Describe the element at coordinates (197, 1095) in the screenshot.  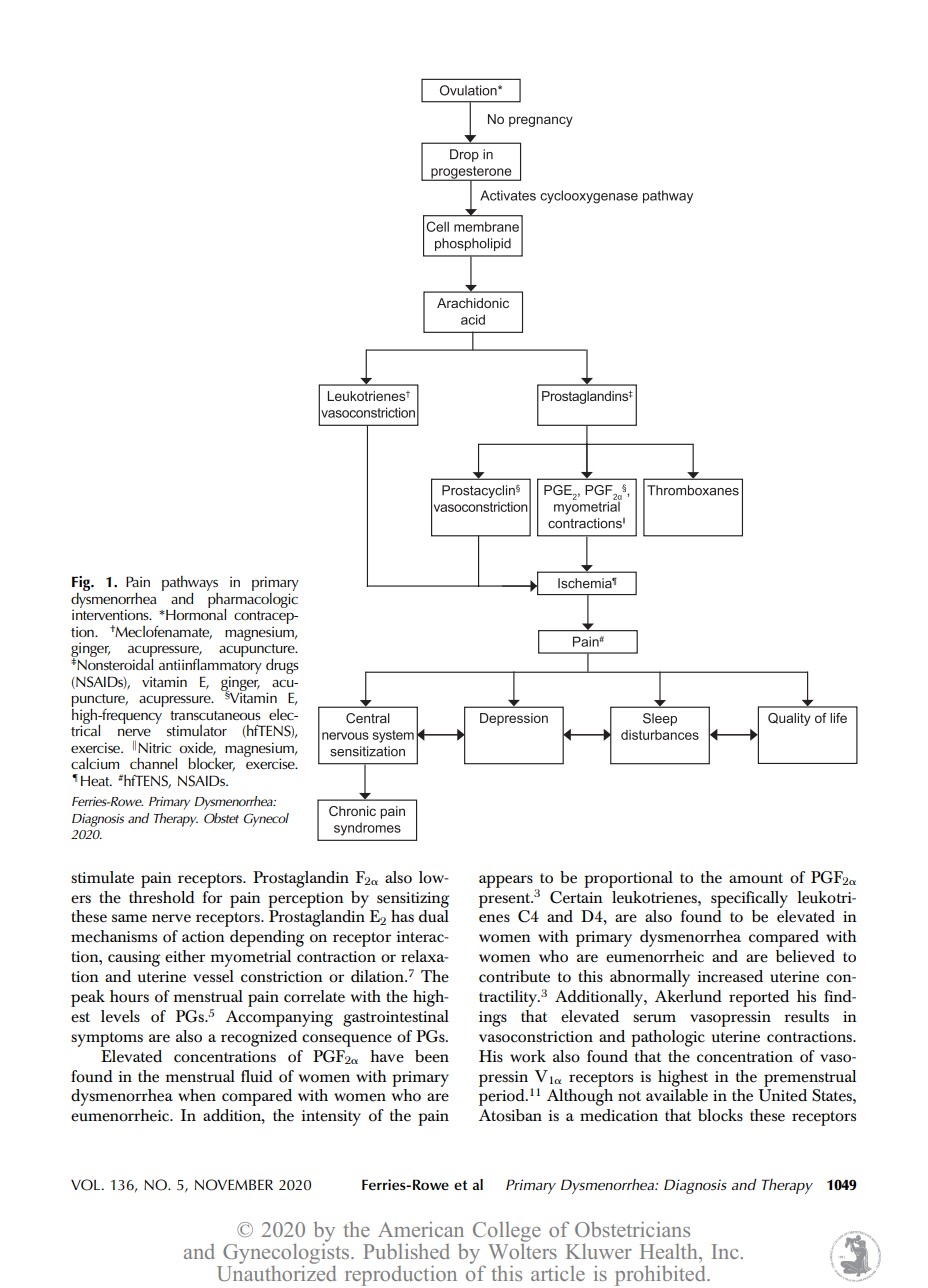
I see `when` at that location.
